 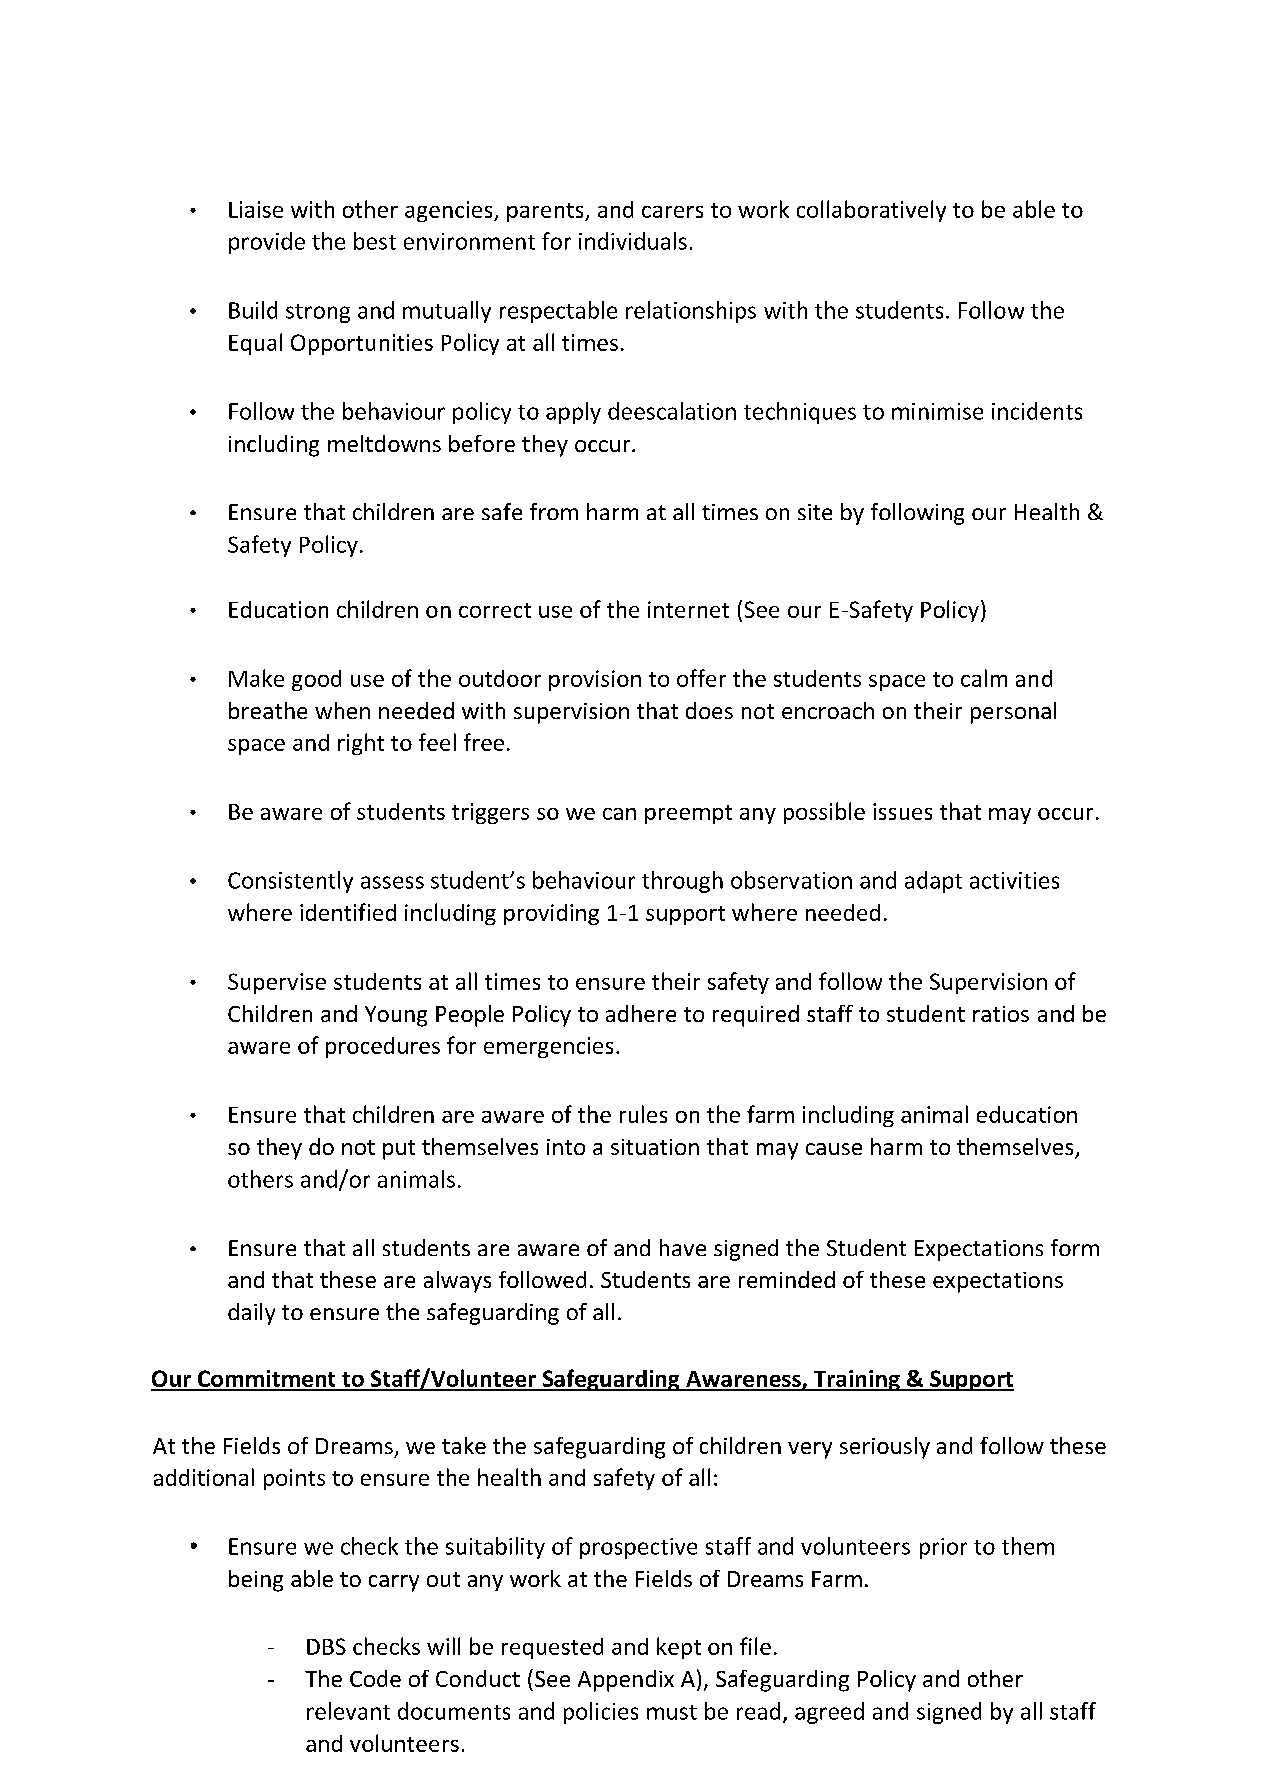 I want to click on adhere, so click(x=641, y=1013).
